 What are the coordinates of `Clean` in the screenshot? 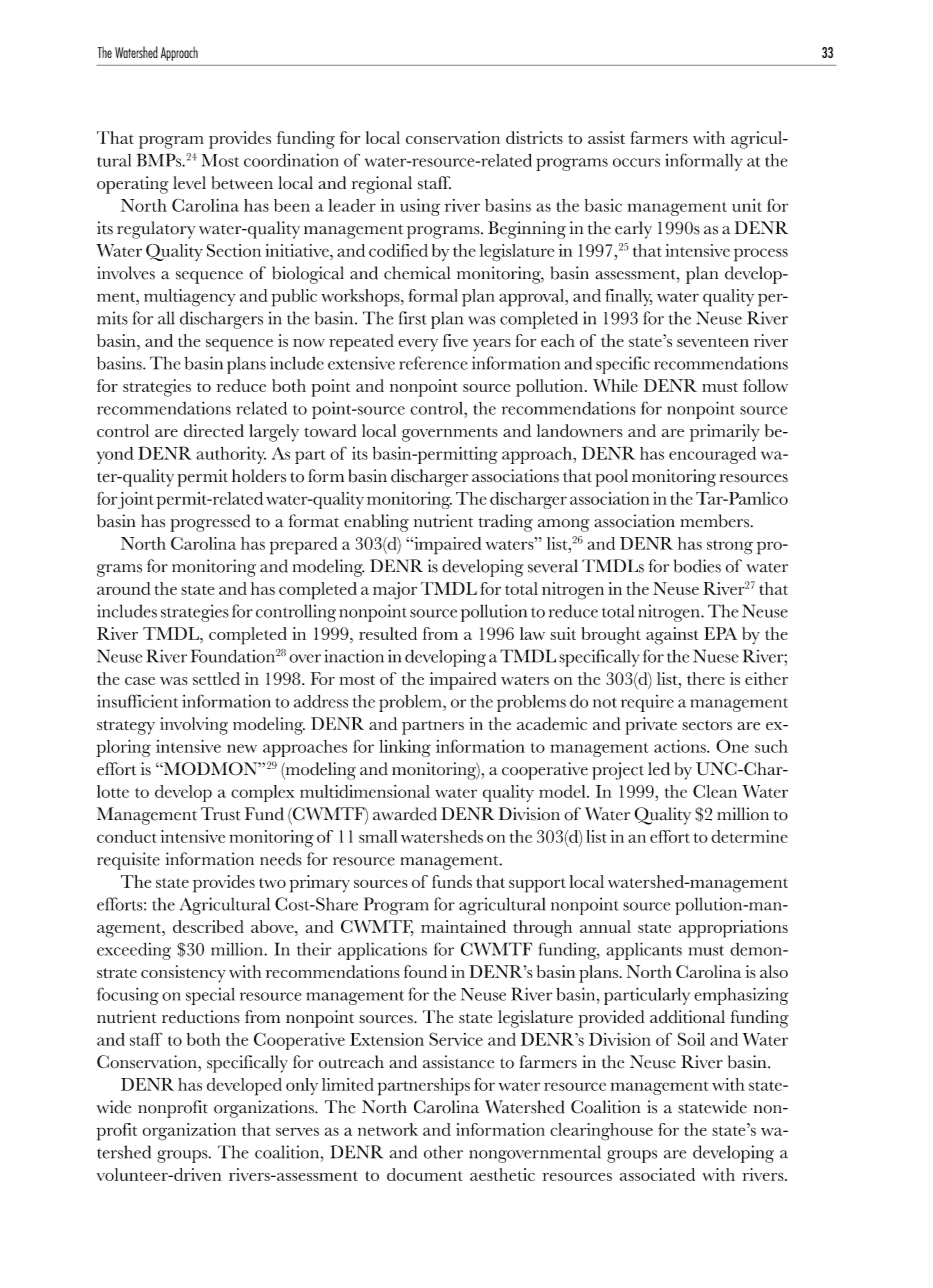 It's located at (715, 791).
